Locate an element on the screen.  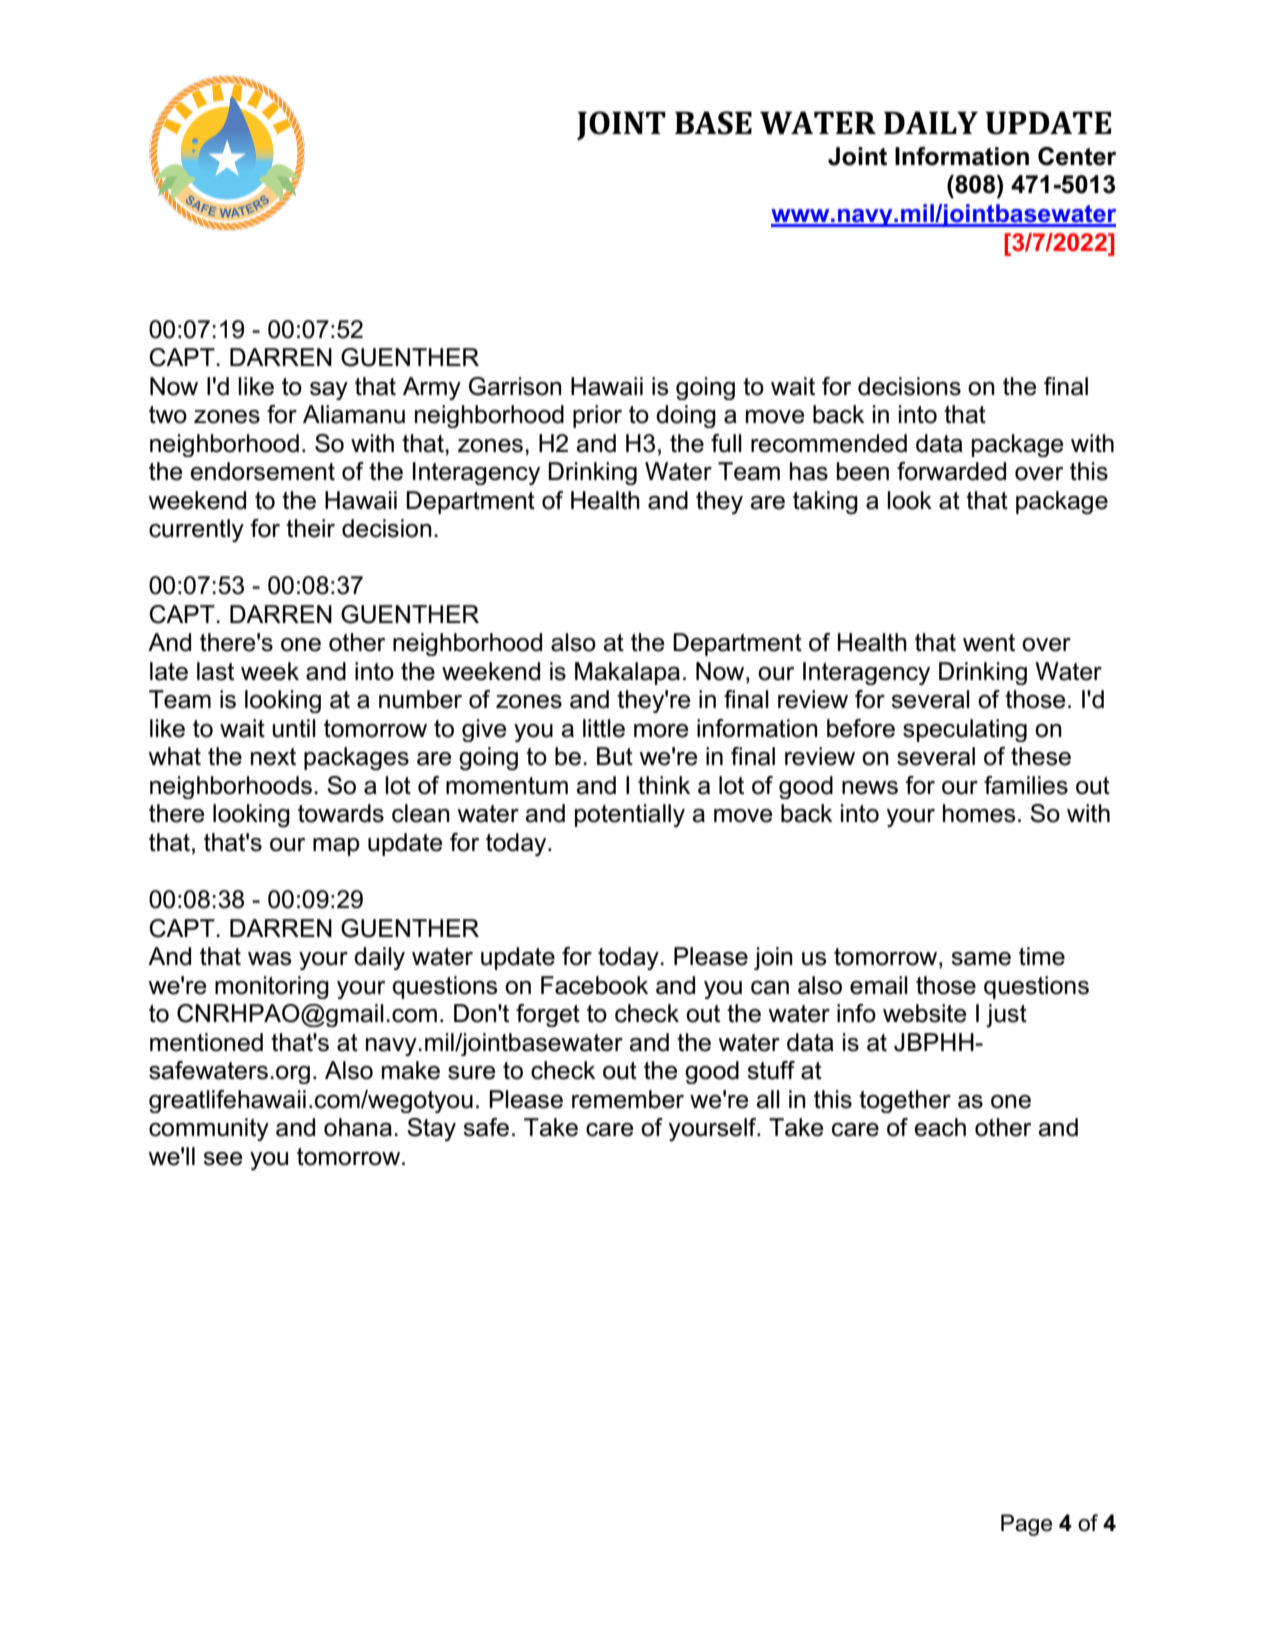
Garrison is located at coordinates (515, 386).
